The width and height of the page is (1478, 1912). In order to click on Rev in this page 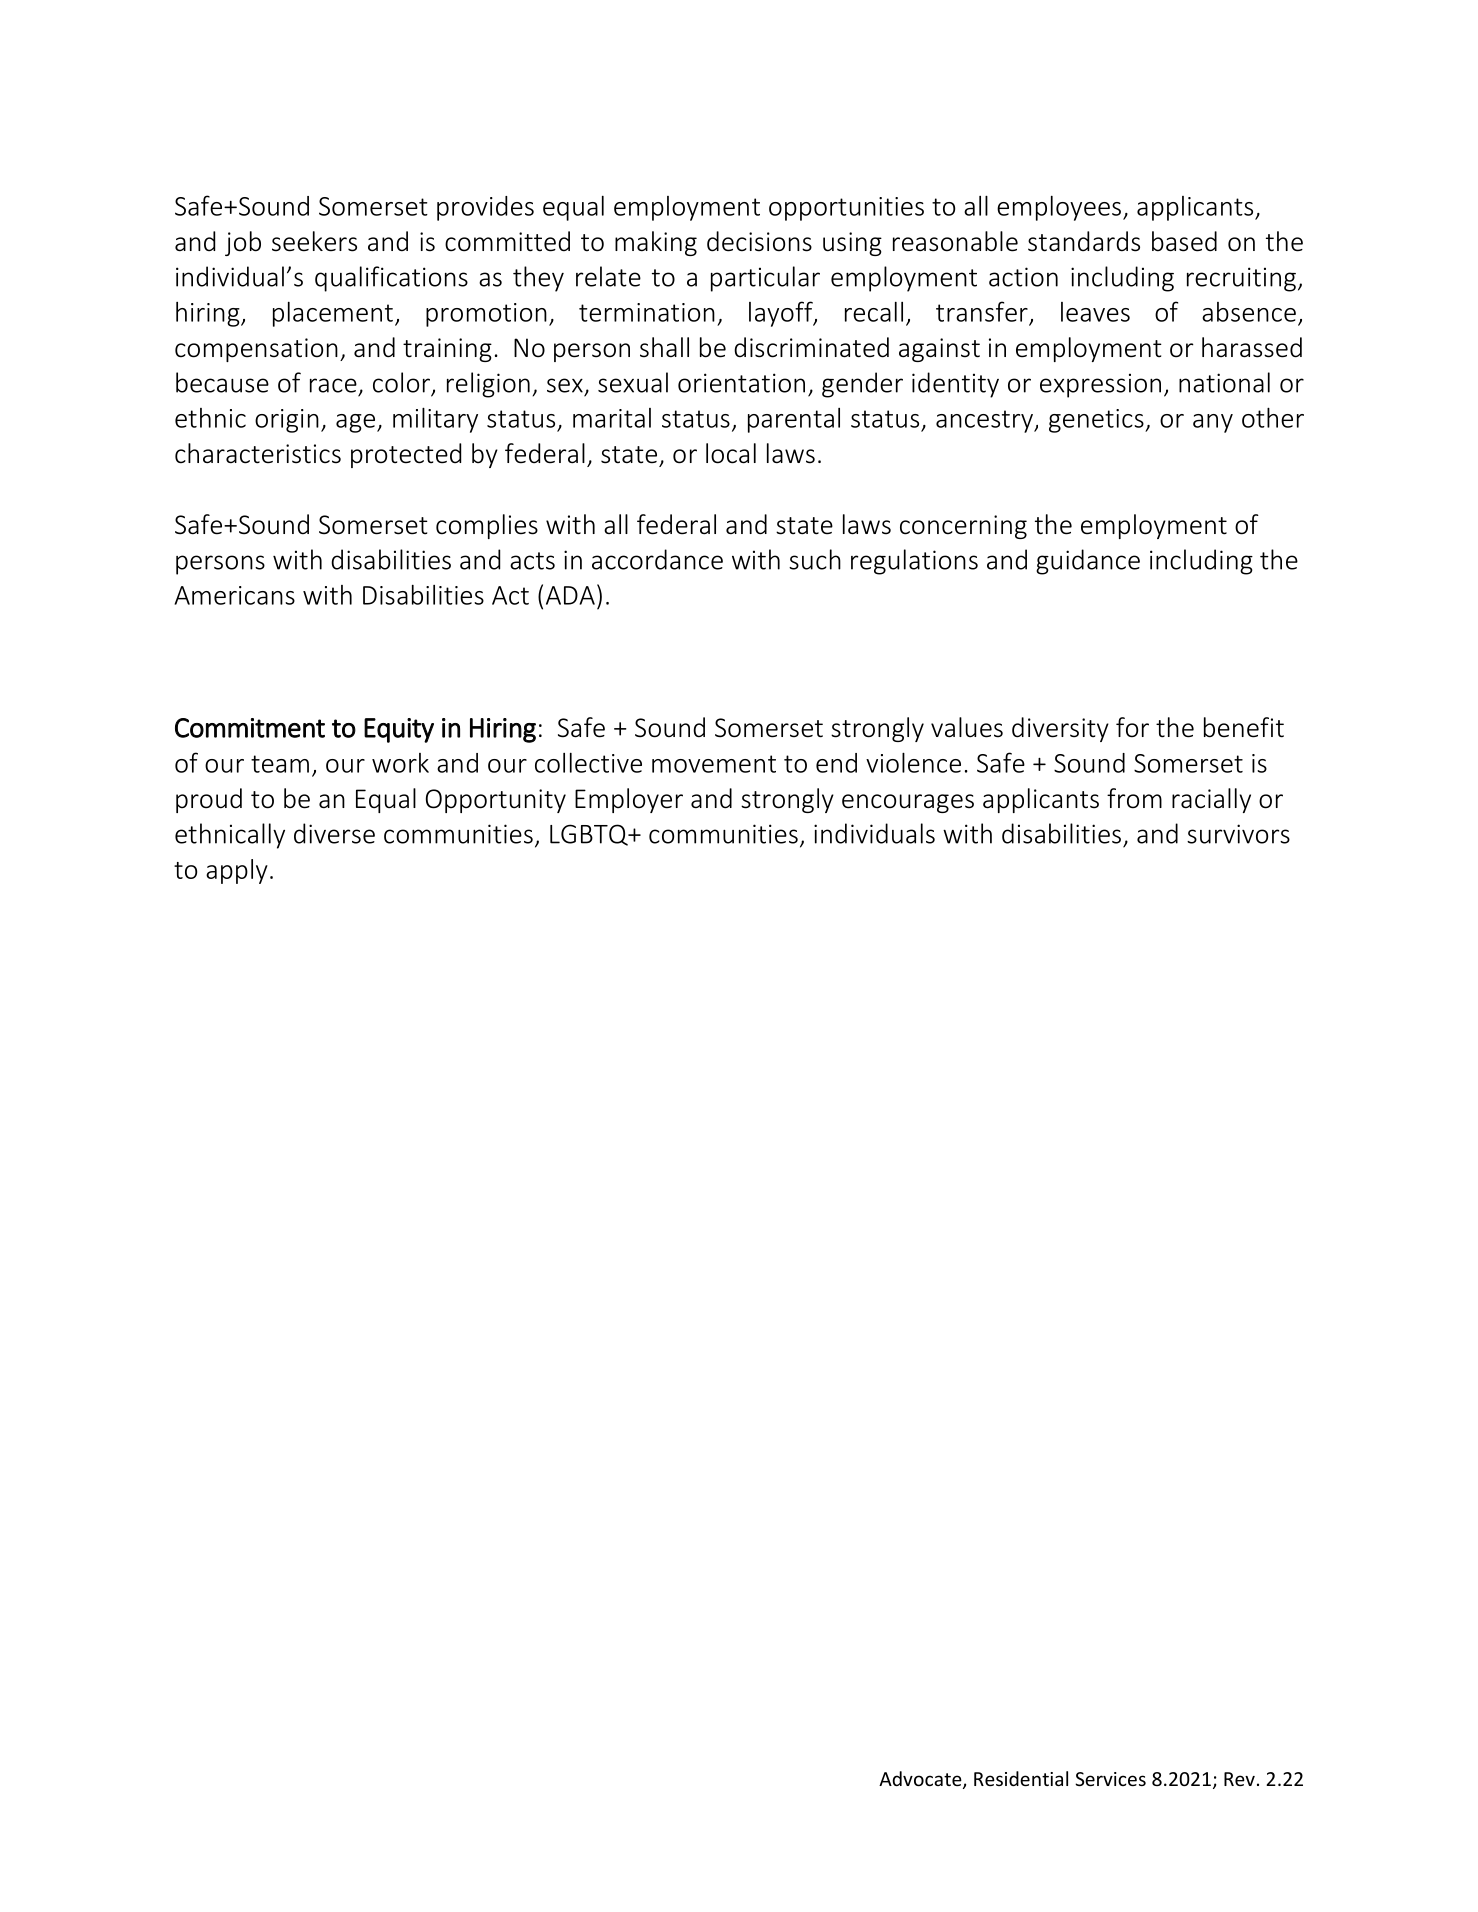, I will do `click(1239, 1779)`.
